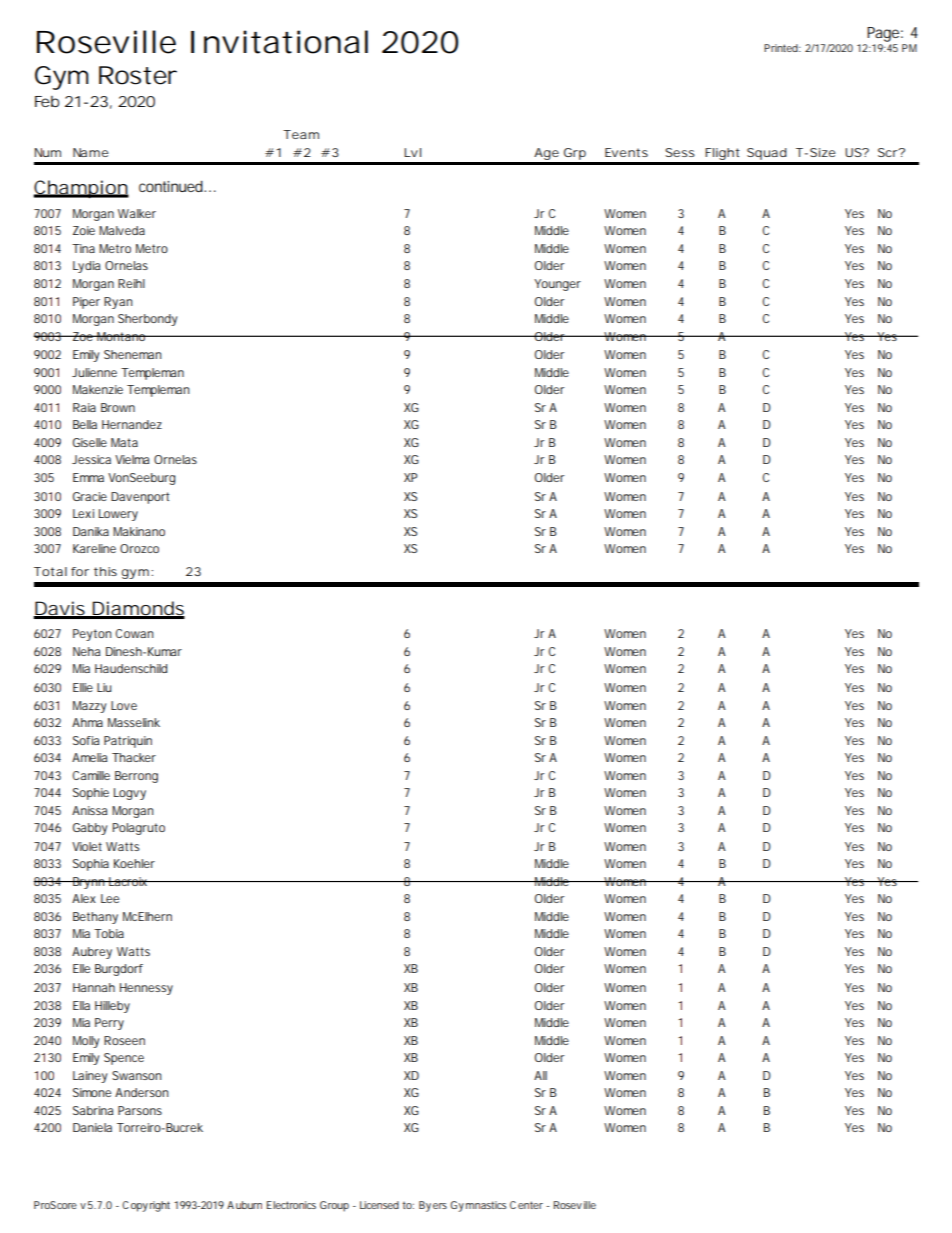 The width and height of the screenshot is (952, 1233). Describe the element at coordinates (540, 1075) in the screenshot. I see `All` at that location.
